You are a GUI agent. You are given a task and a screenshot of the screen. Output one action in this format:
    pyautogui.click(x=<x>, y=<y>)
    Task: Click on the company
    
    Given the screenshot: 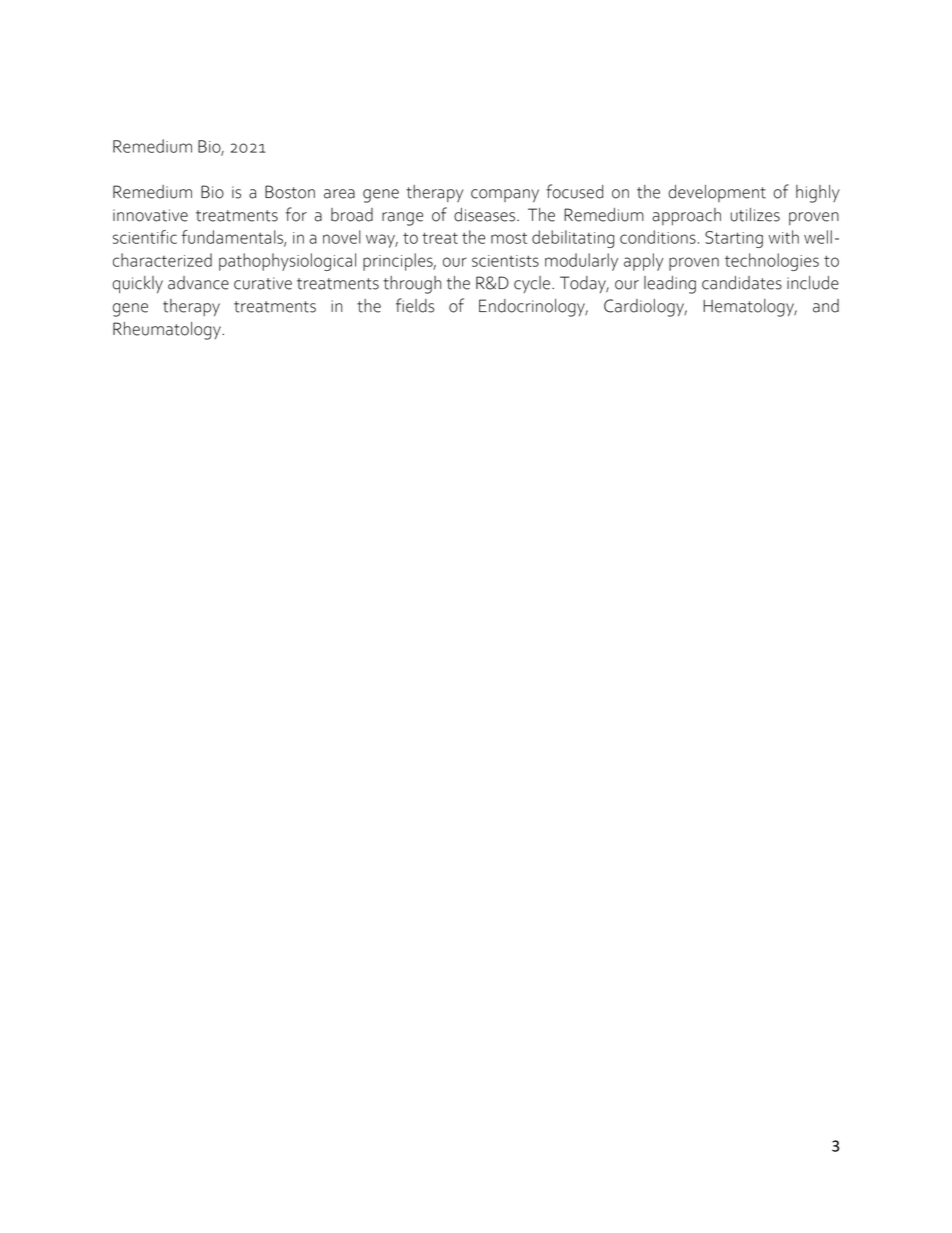 What is the action you would take?
    pyautogui.click(x=505, y=196)
